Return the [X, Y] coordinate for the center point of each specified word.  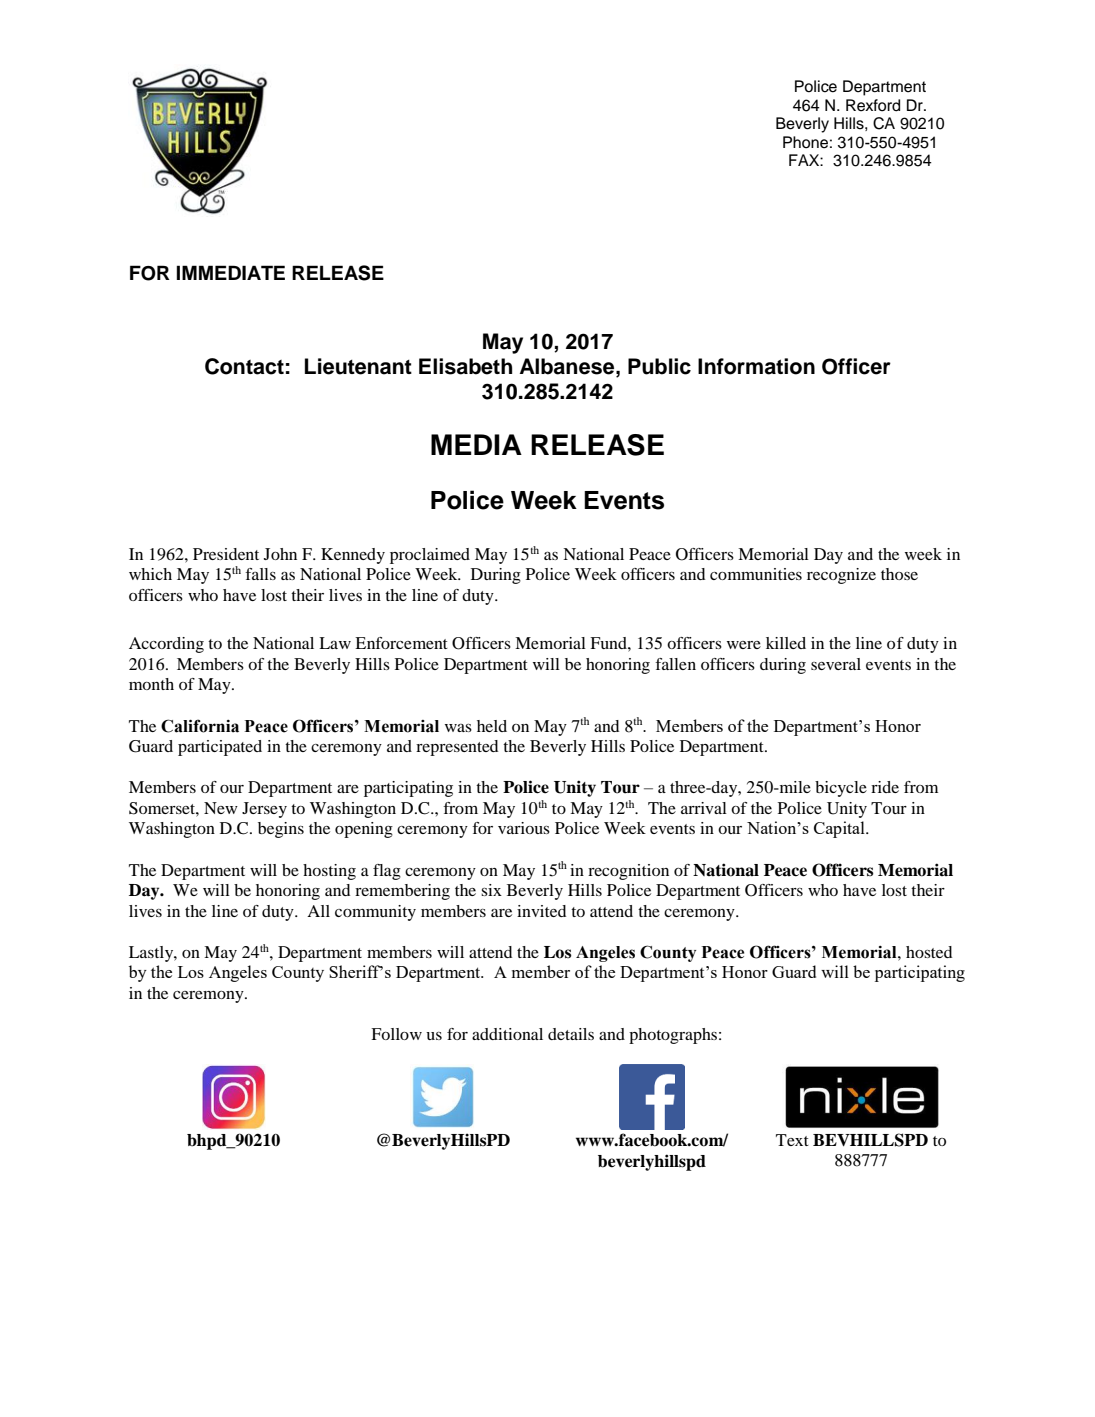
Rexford [873, 105]
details [571, 1034]
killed [786, 643]
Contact [244, 366]
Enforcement [401, 643]
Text [792, 1140]
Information [756, 366]
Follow [396, 1034]
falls [260, 574]
